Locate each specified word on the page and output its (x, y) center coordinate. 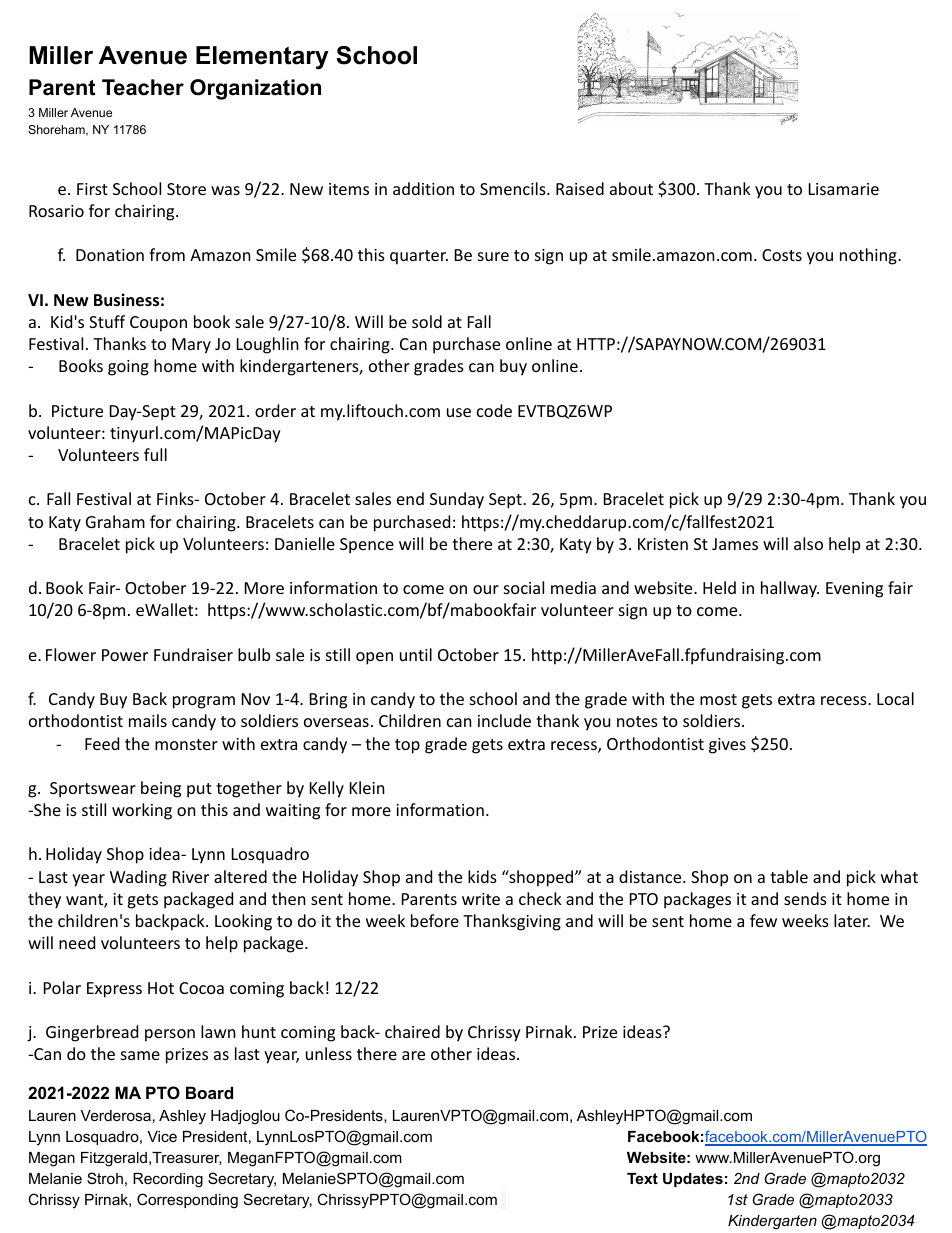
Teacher (143, 87)
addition (423, 188)
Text (642, 1178)
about (631, 188)
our (486, 589)
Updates (693, 1180)
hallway (790, 589)
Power (125, 655)
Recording (168, 1180)
